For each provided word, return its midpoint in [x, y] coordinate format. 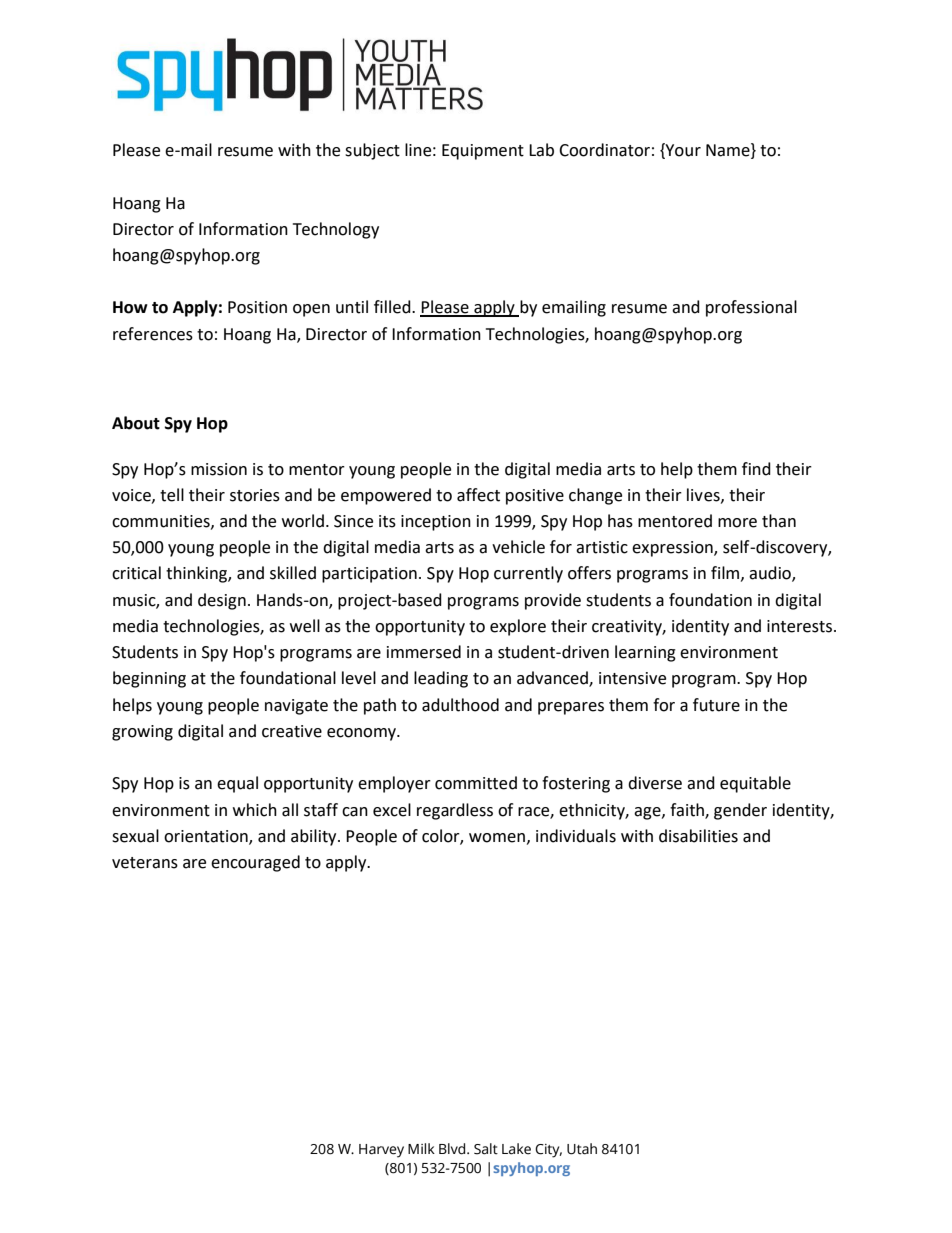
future [716, 705]
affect [478, 495]
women [497, 838]
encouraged [255, 863]
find [756, 469]
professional [751, 308]
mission [219, 469]
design [222, 601]
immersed [424, 652]
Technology [336, 230]
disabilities [698, 836]
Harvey [381, 1151]
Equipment [483, 152]
